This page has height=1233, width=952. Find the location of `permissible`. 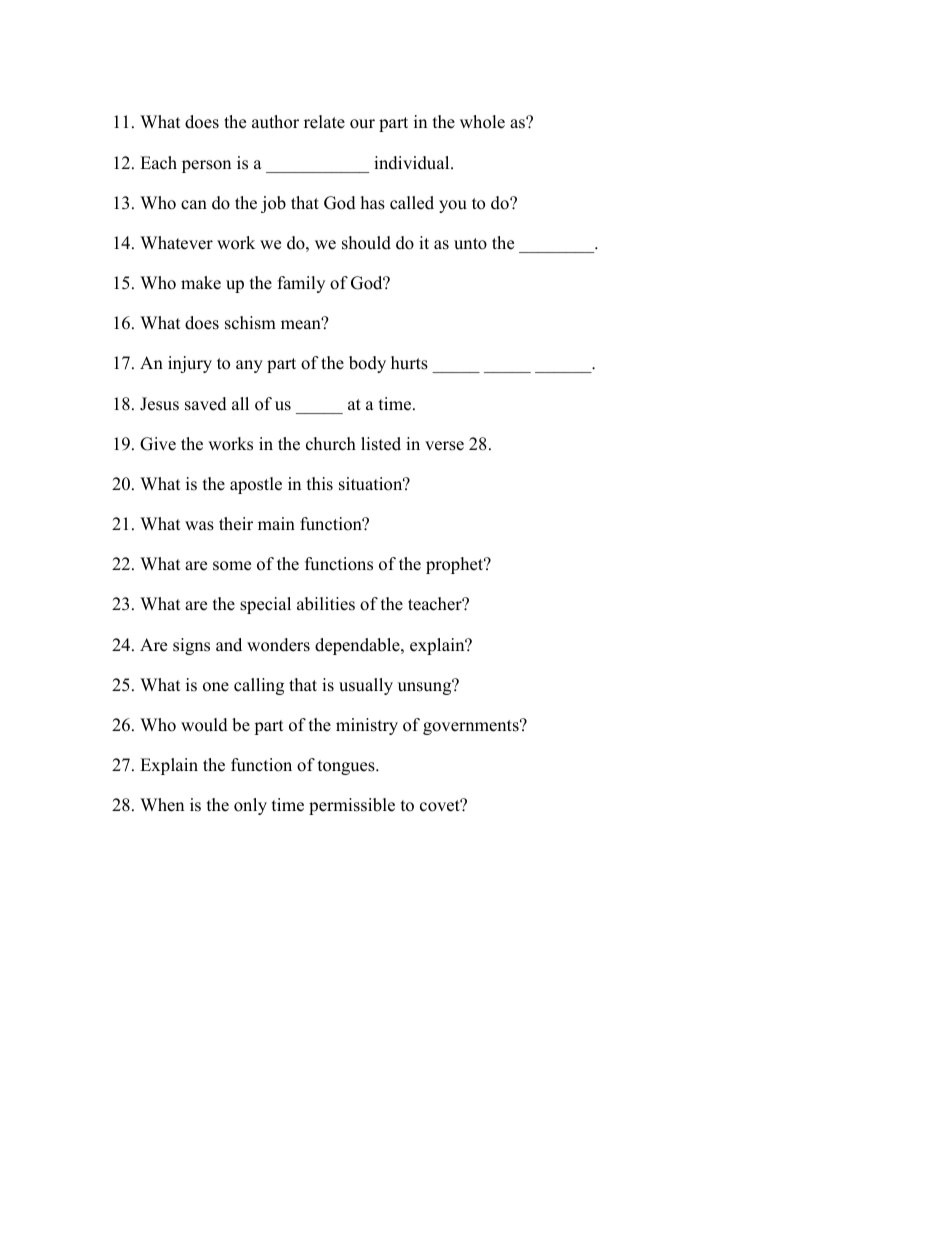

permissible is located at coordinates (352, 806).
